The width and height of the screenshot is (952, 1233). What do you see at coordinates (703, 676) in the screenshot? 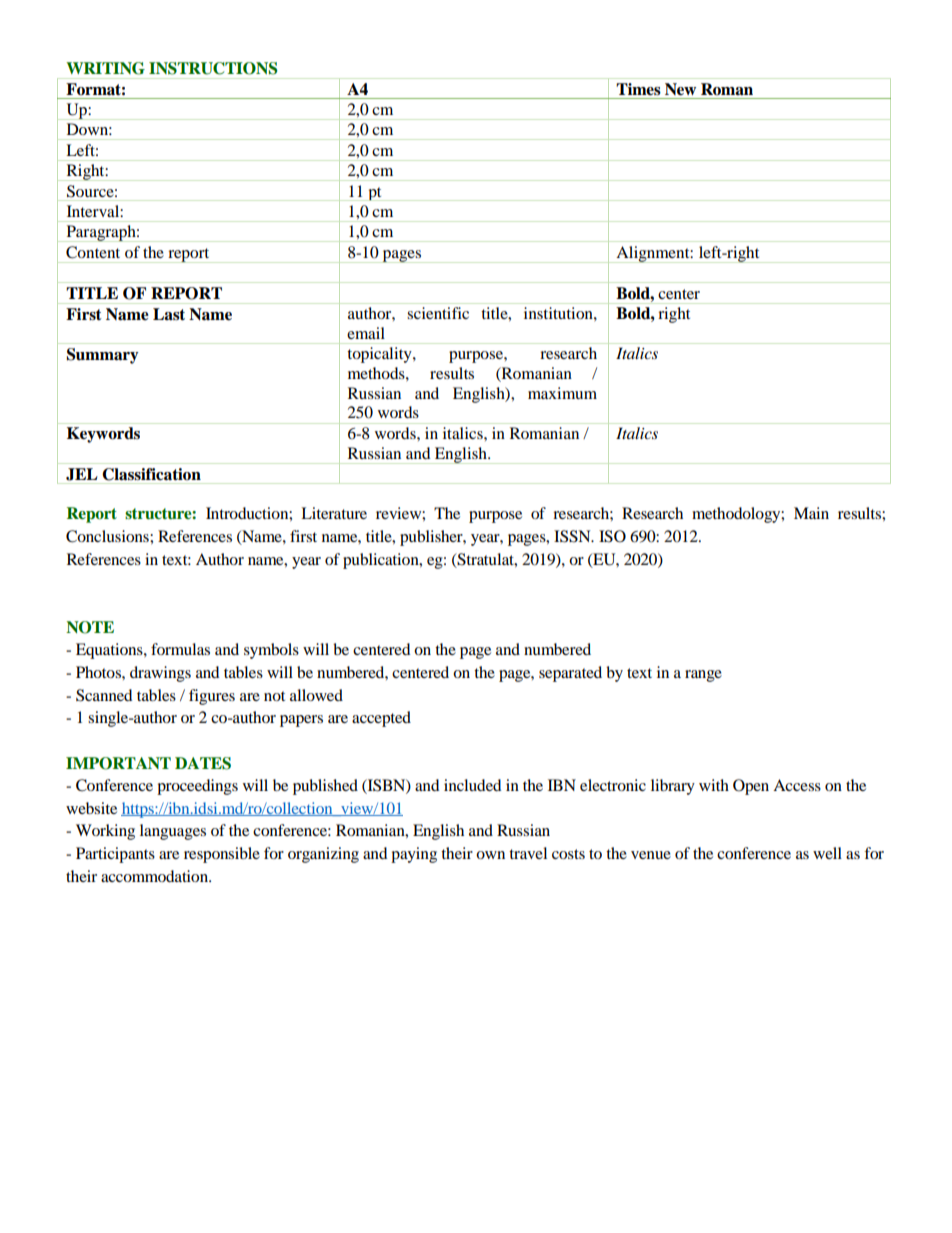
I see `range` at bounding box center [703, 676].
